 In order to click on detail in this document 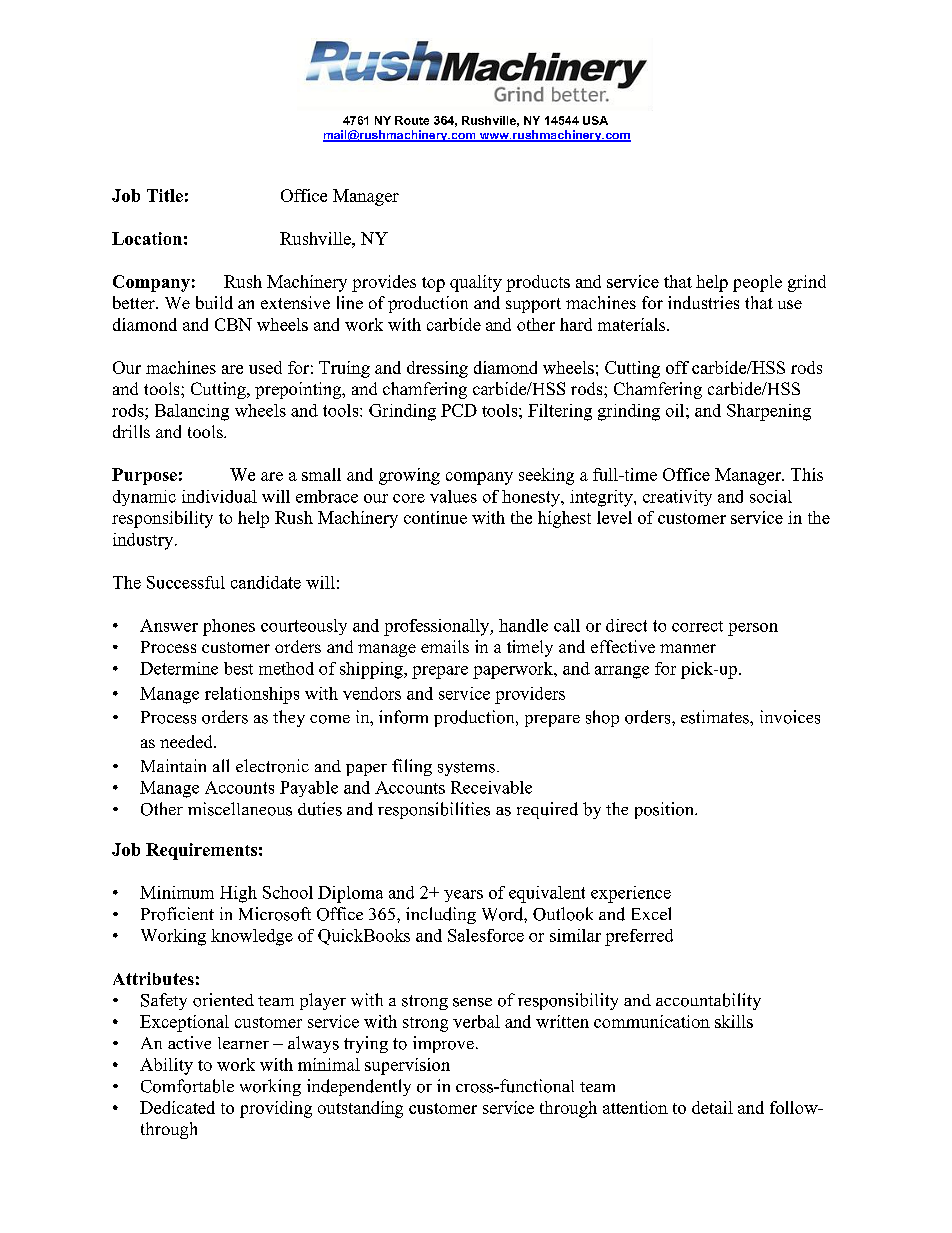, I will do `click(712, 1107)`.
